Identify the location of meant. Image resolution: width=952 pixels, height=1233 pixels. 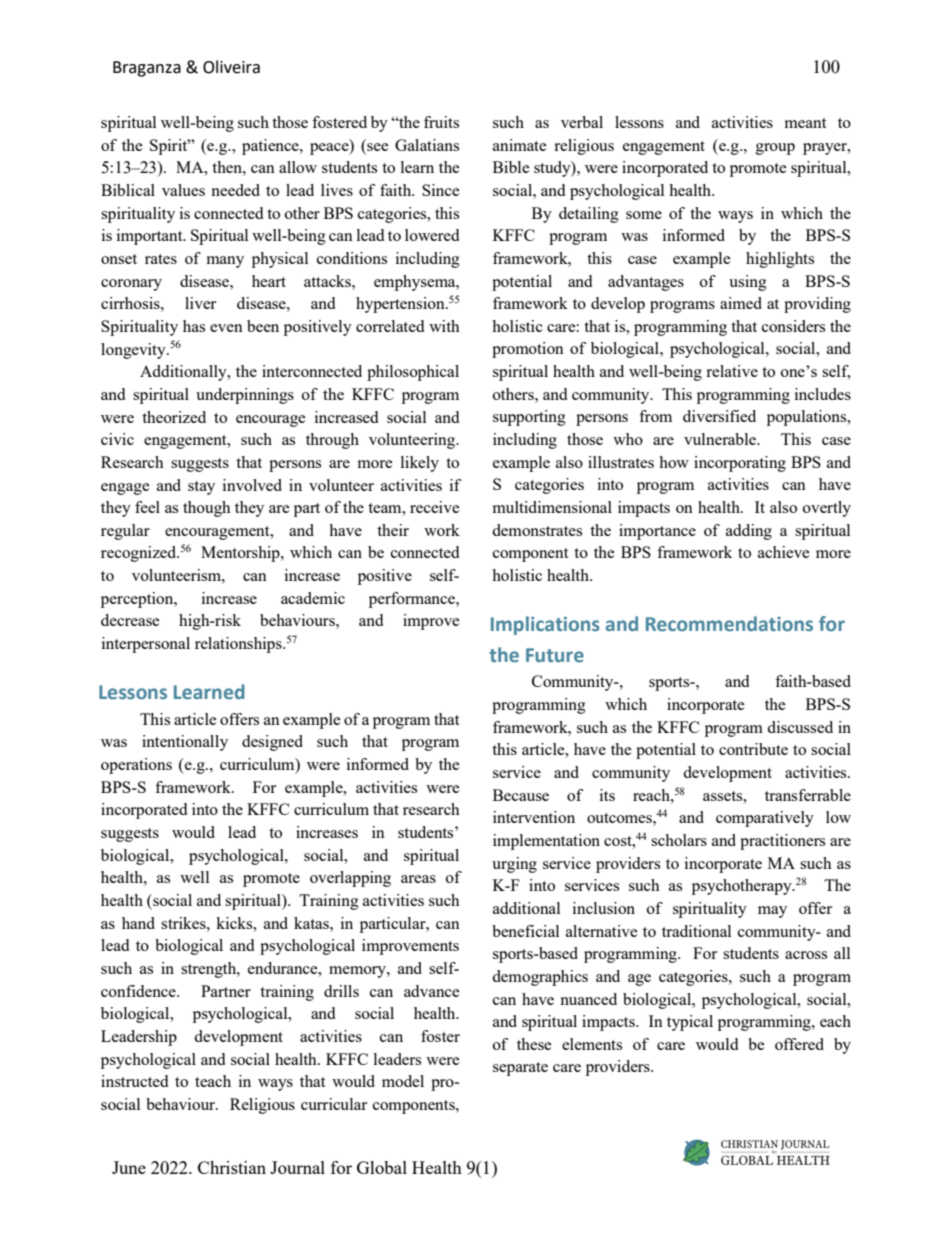
(805, 123).
